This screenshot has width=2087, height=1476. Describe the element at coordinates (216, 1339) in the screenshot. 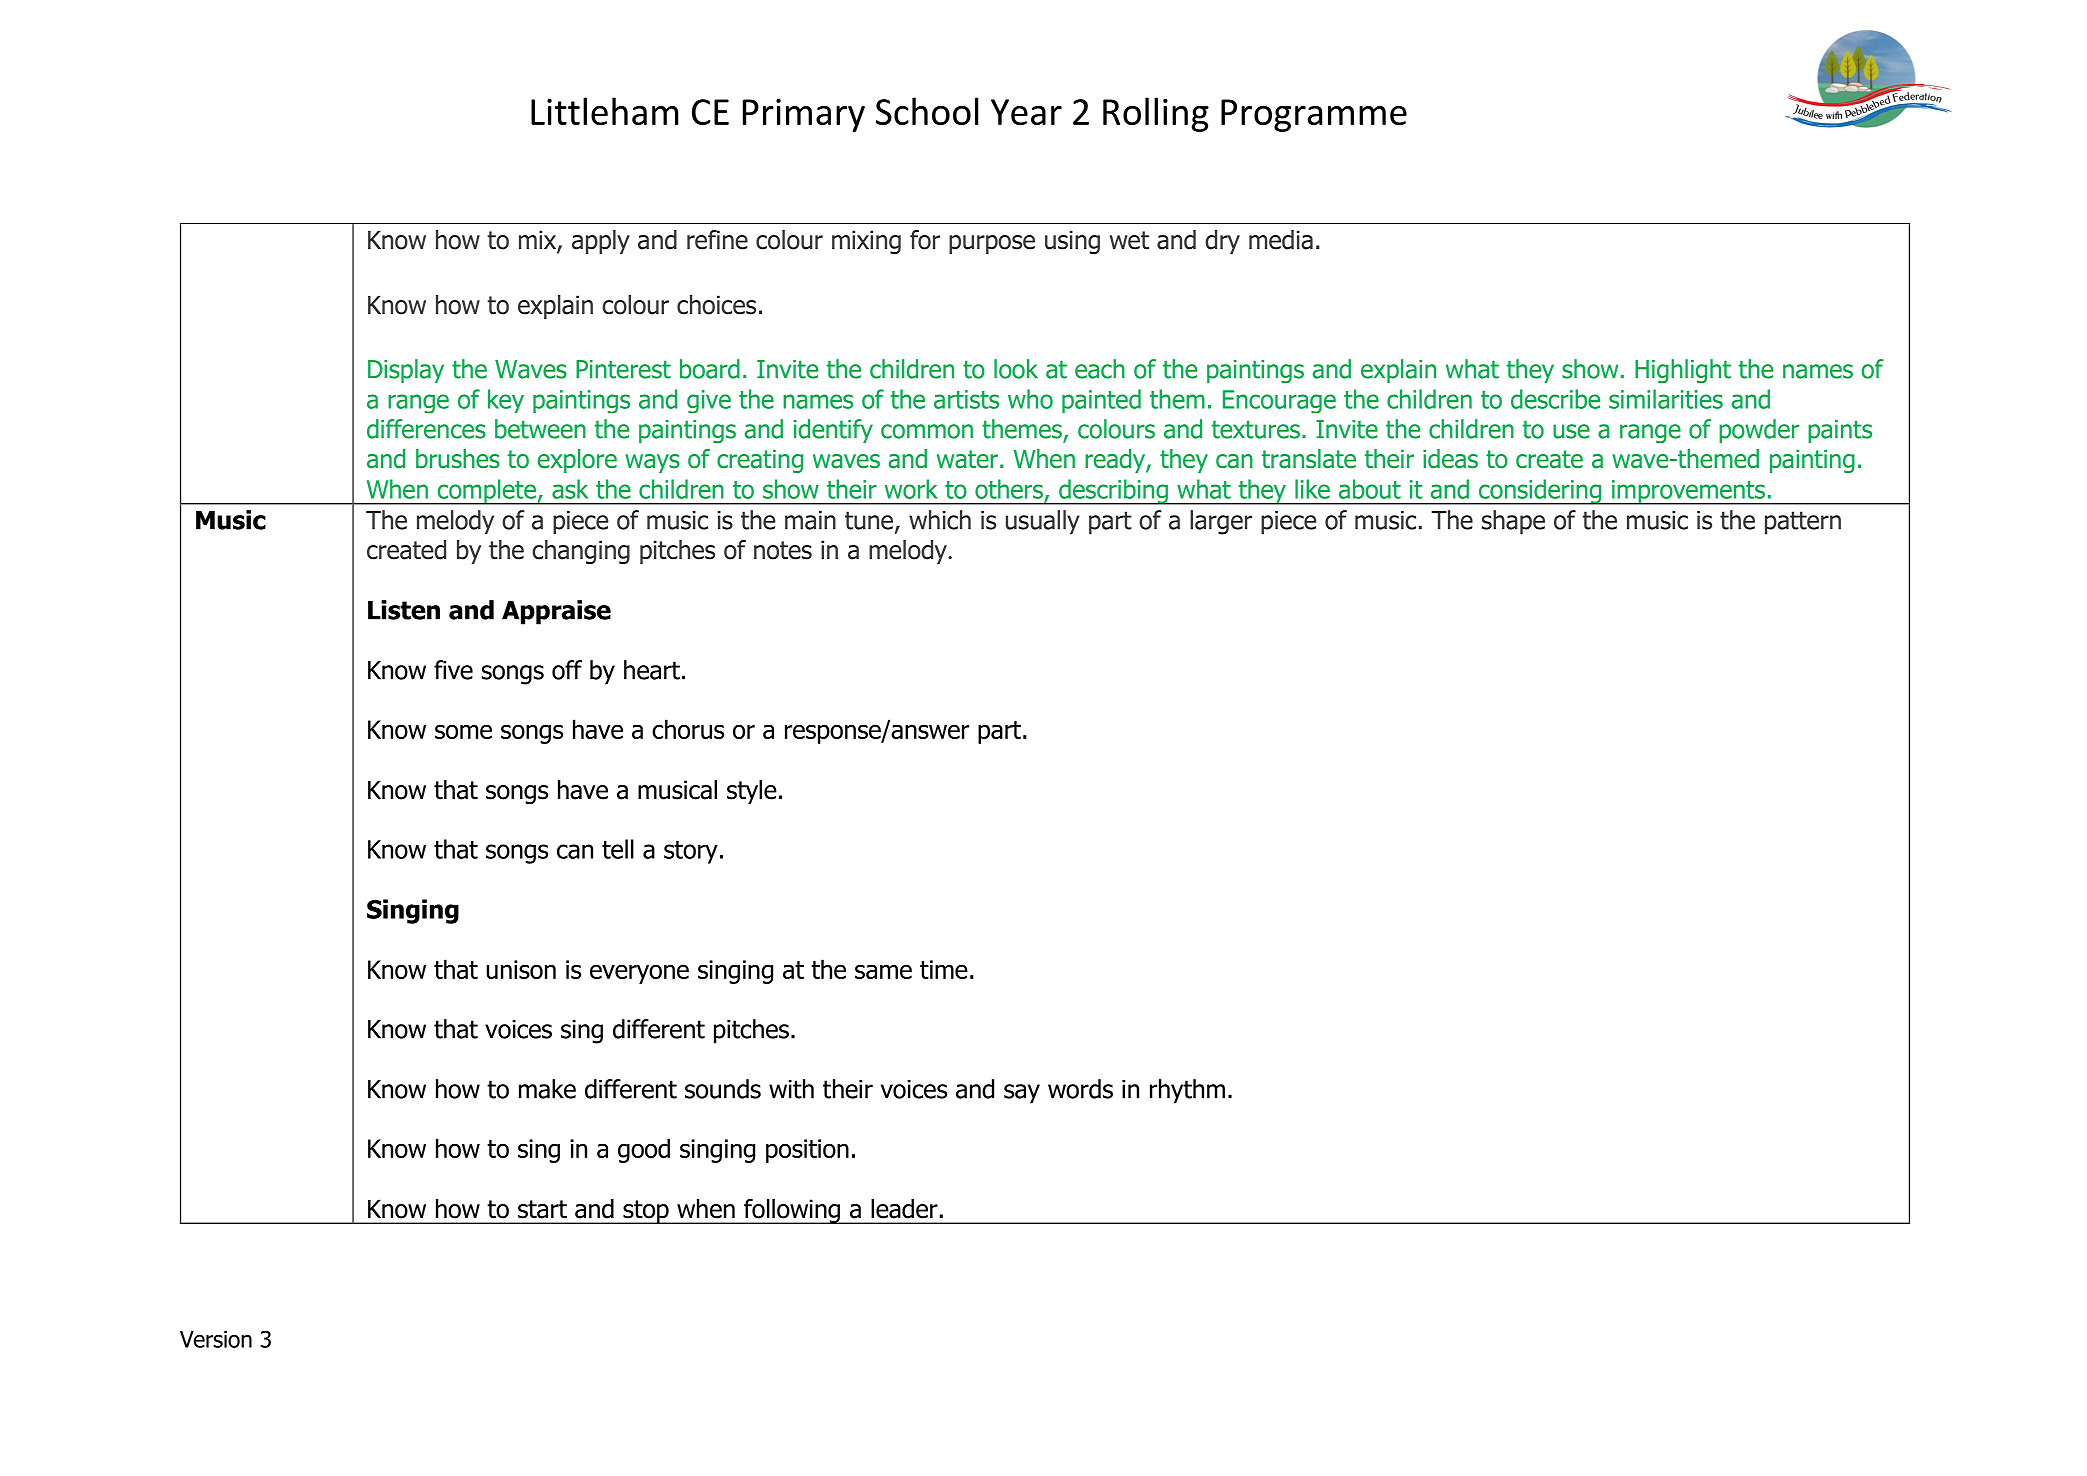

I see `Version` at that location.
